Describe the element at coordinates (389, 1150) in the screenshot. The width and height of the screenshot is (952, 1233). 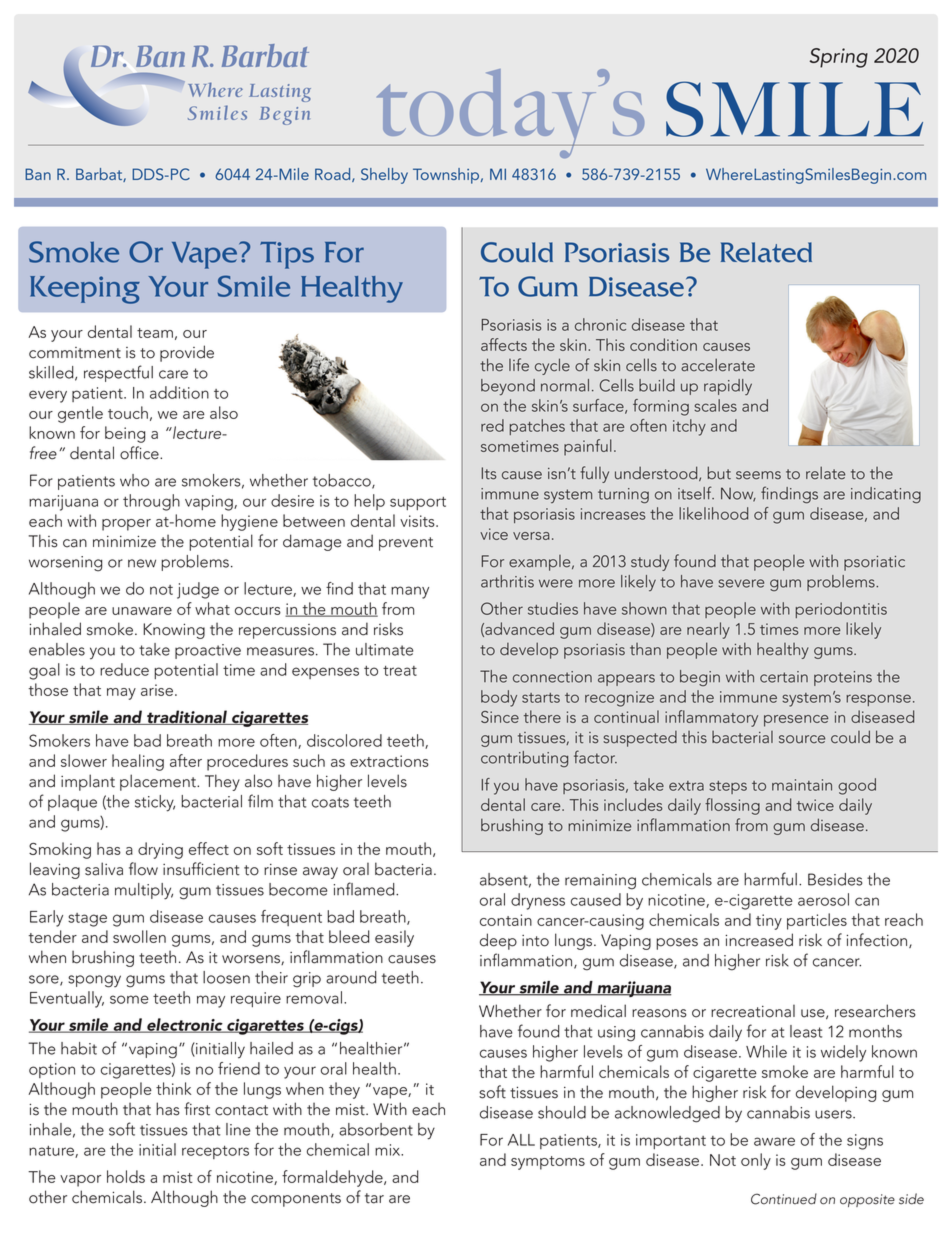
I see `mix` at that location.
